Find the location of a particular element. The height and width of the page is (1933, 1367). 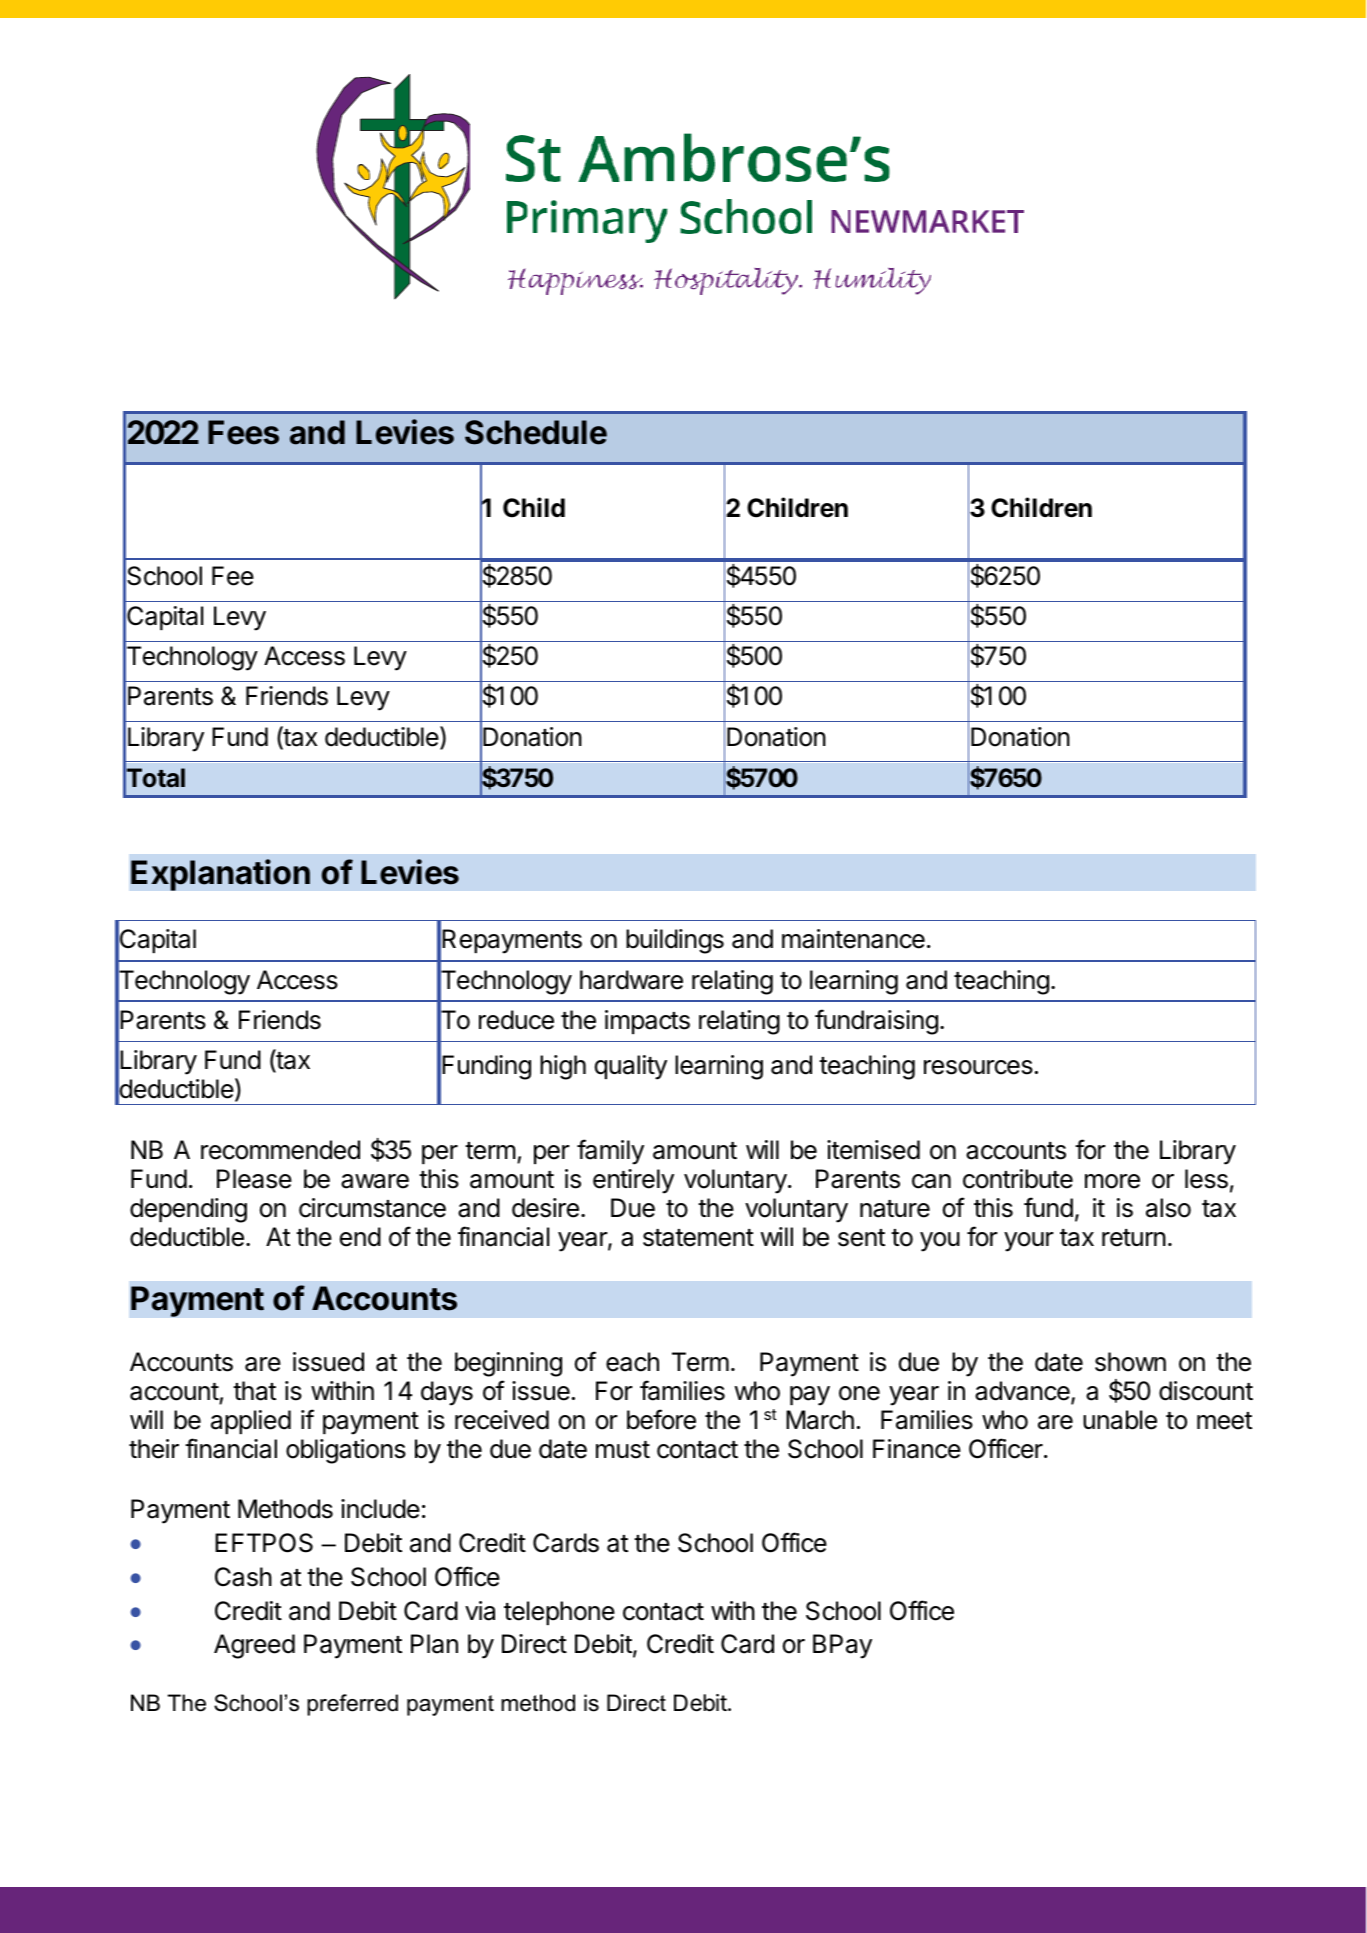

Fees is located at coordinates (243, 432).
